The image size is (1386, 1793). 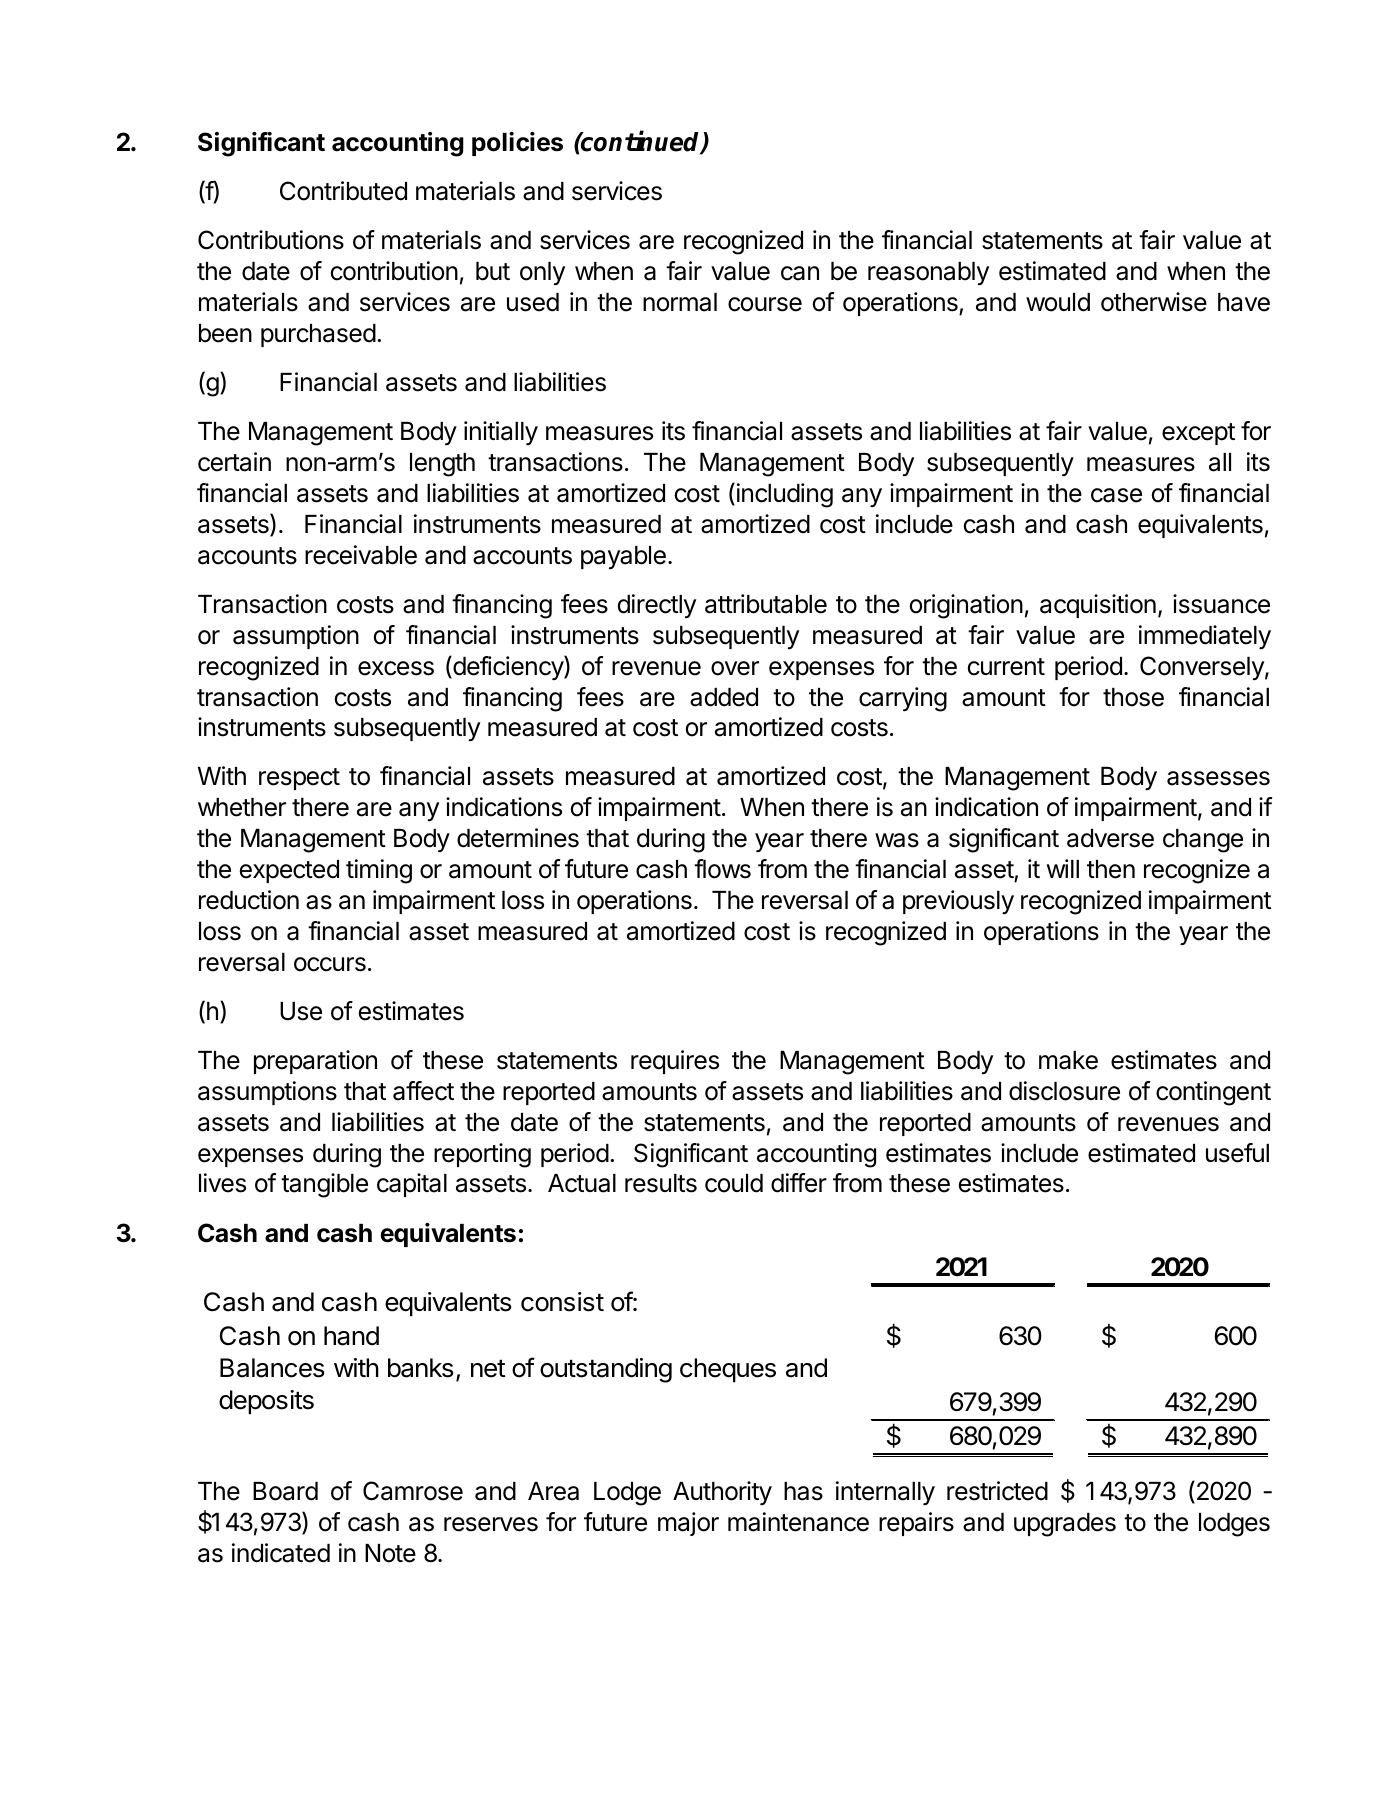 What do you see at coordinates (343, 191) in the document?
I see `Contributed` at bounding box center [343, 191].
